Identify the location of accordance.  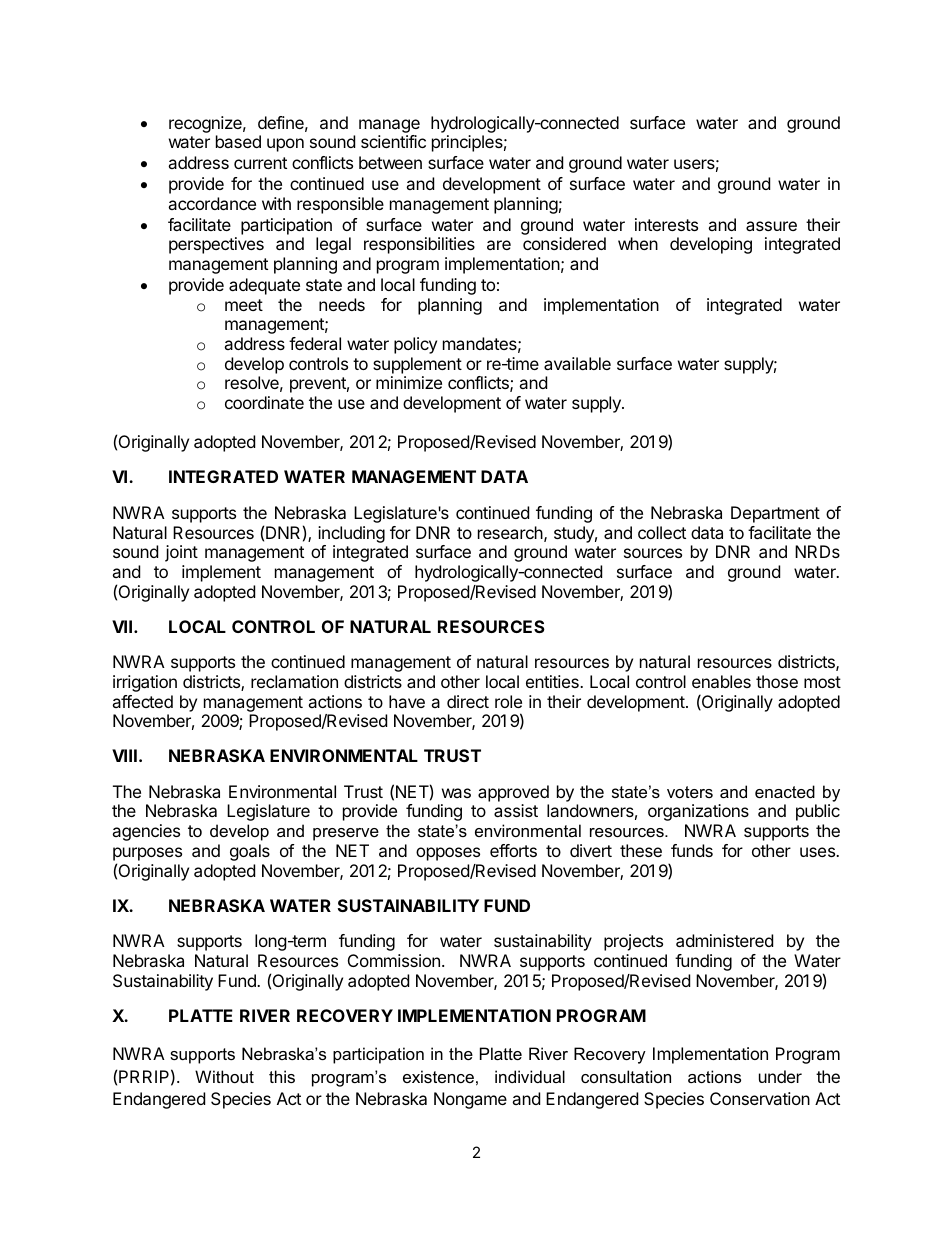
(212, 203).
